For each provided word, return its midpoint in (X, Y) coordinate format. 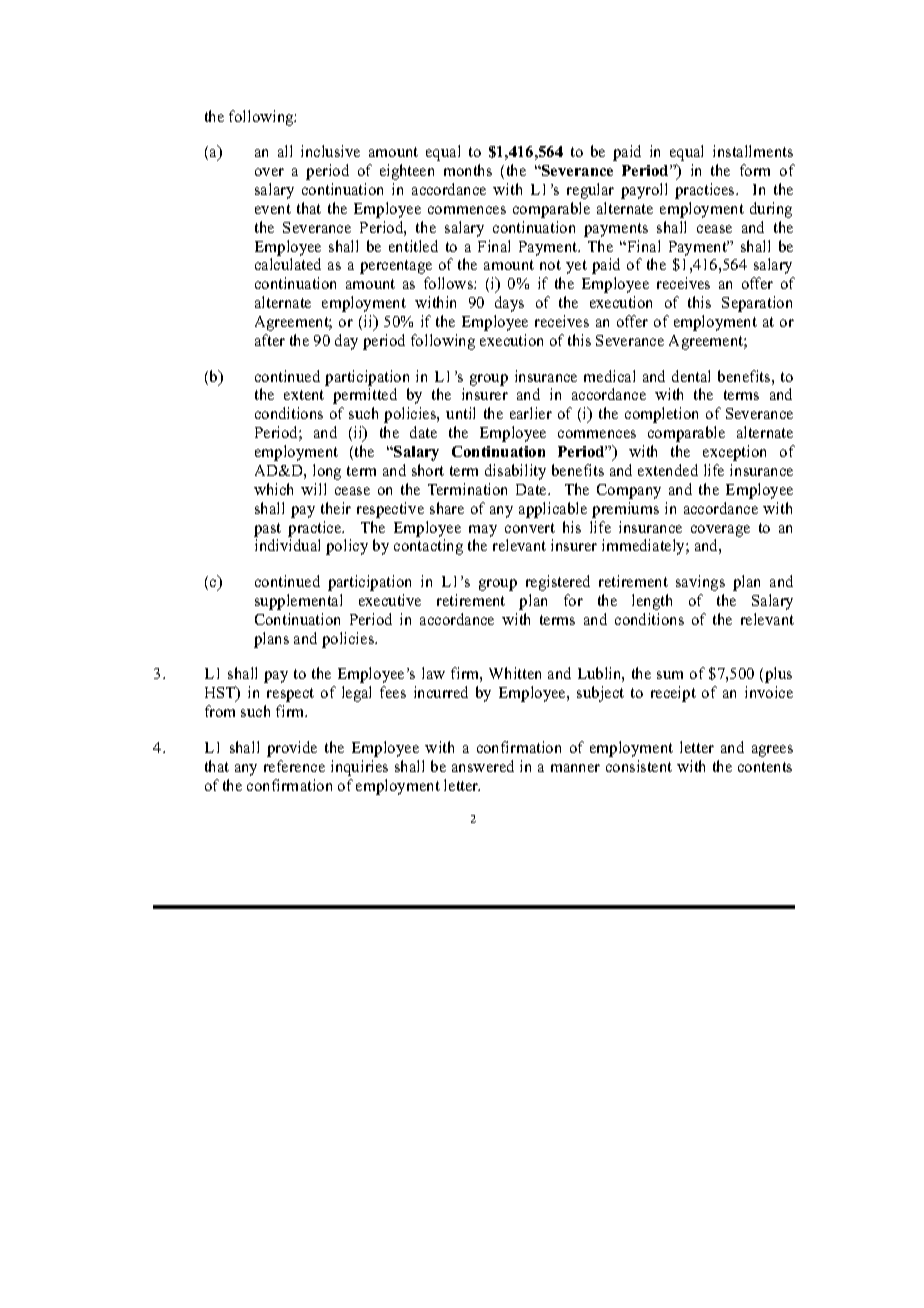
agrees (772, 751)
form (755, 170)
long (327, 472)
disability (515, 472)
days (509, 304)
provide (292, 749)
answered (483, 766)
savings (700, 583)
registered (558, 583)
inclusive (330, 151)
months (468, 170)
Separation (757, 304)
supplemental (298, 602)
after (270, 340)
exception (734, 453)
